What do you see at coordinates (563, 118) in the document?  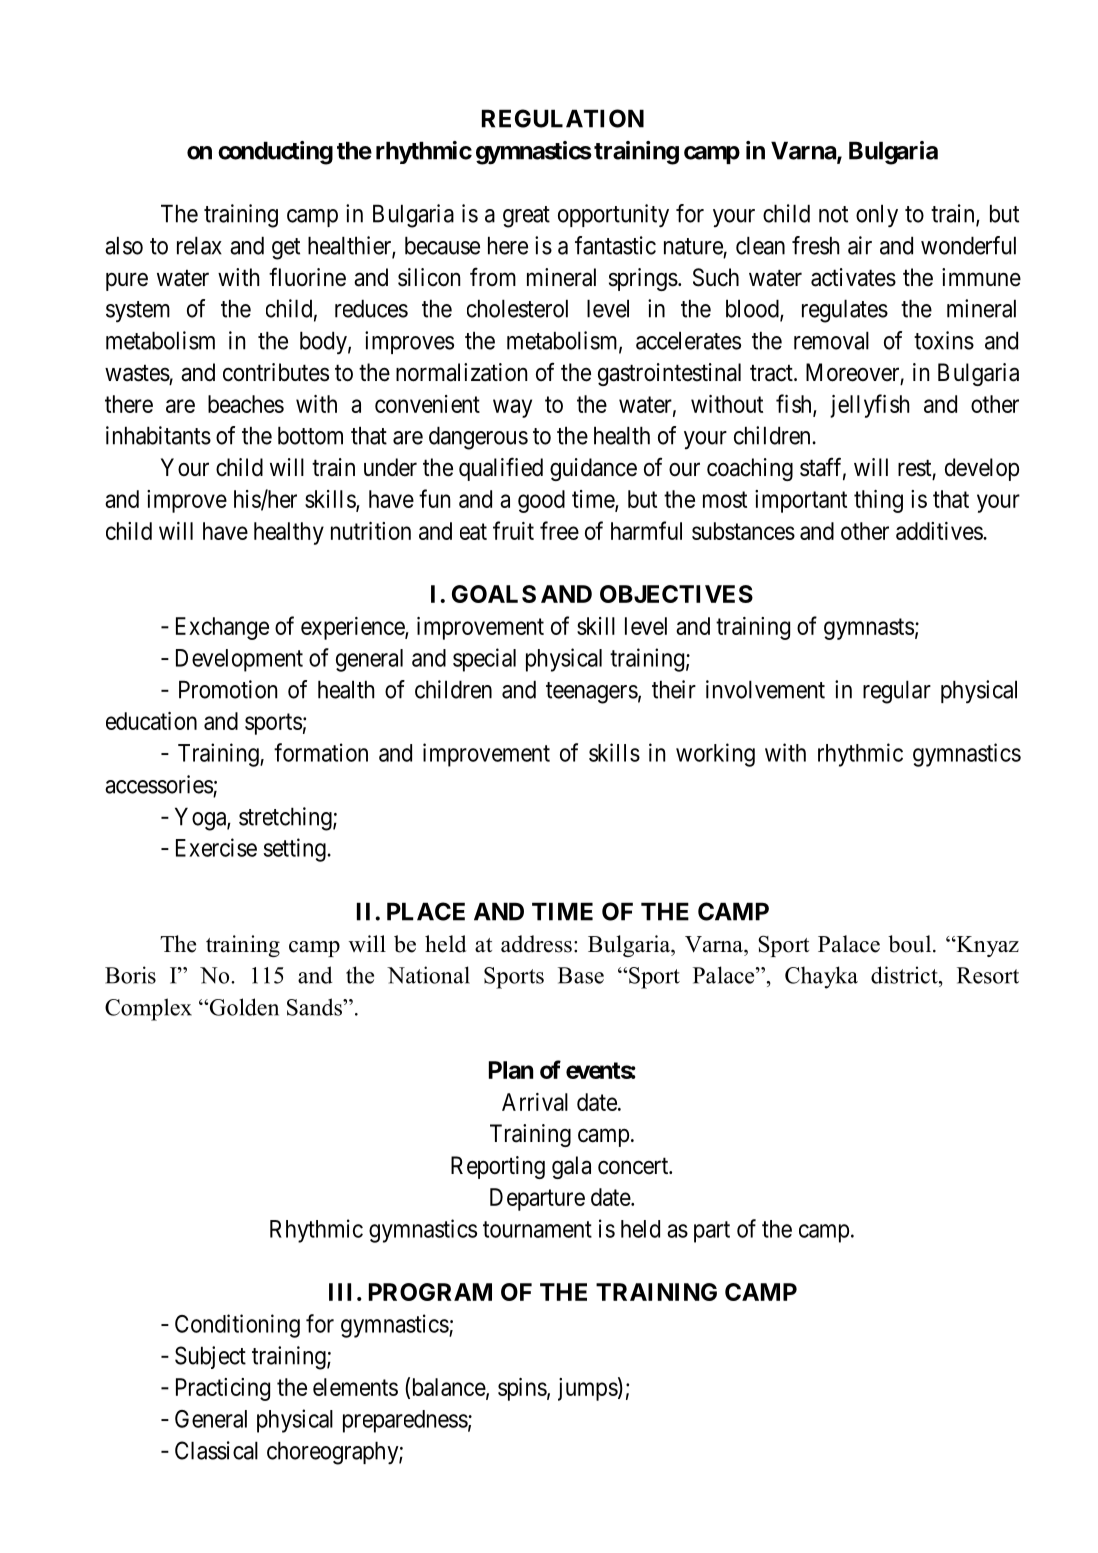 I see `REGULATION` at bounding box center [563, 118].
